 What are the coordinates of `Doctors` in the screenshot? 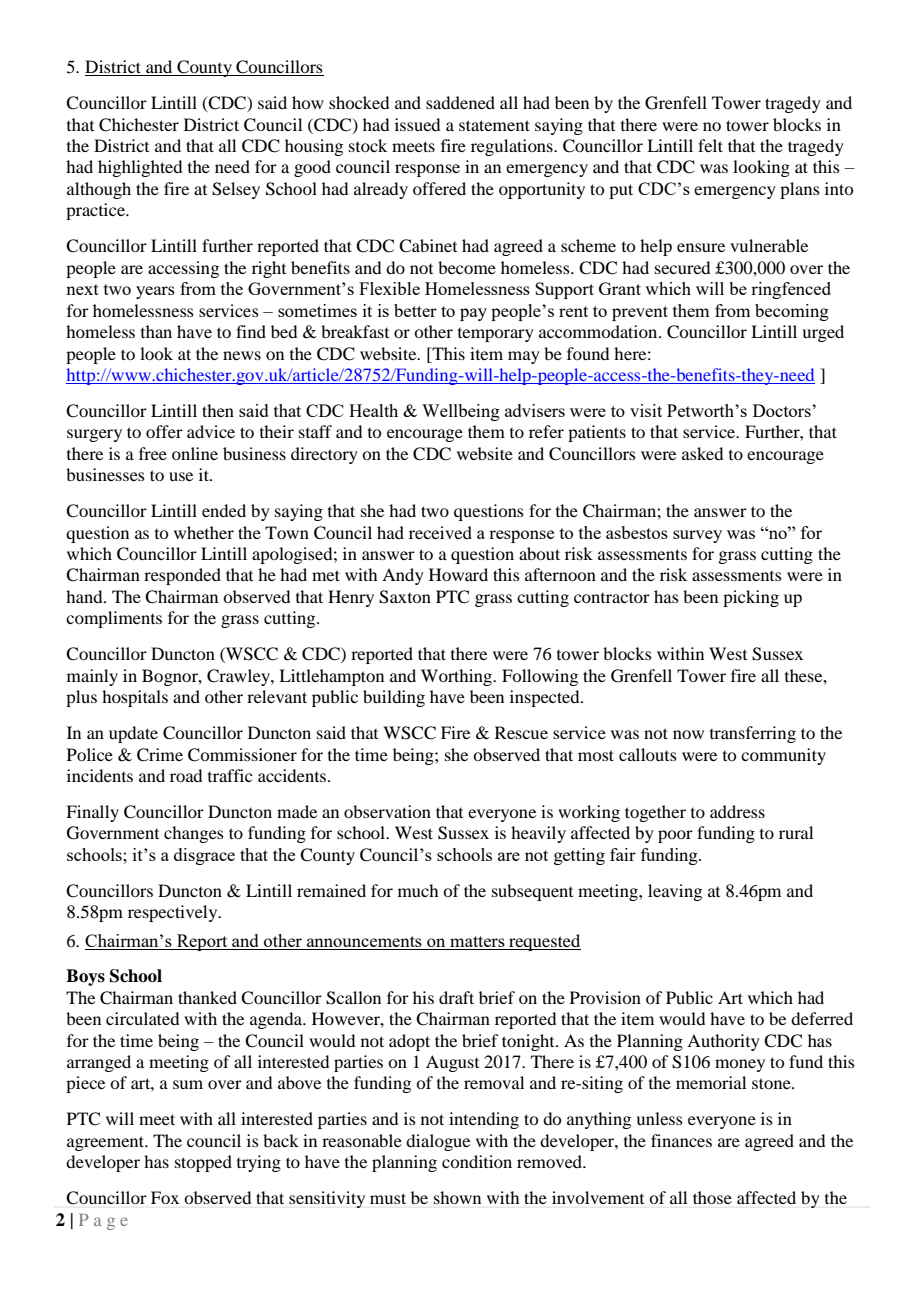 It's located at (783, 410).
